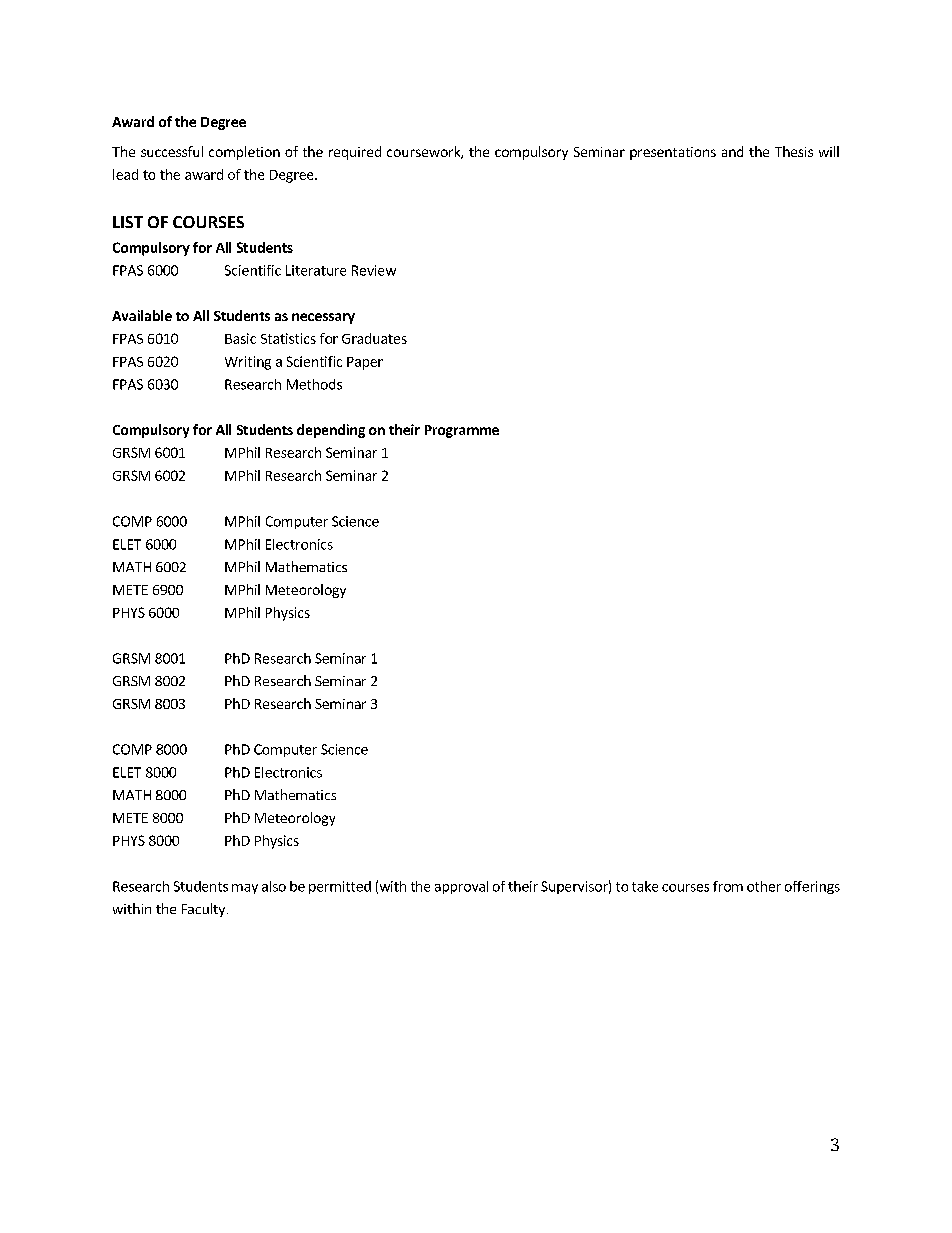  What do you see at coordinates (462, 431) in the document?
I see `Programme` at bounding box center [462, 431].
